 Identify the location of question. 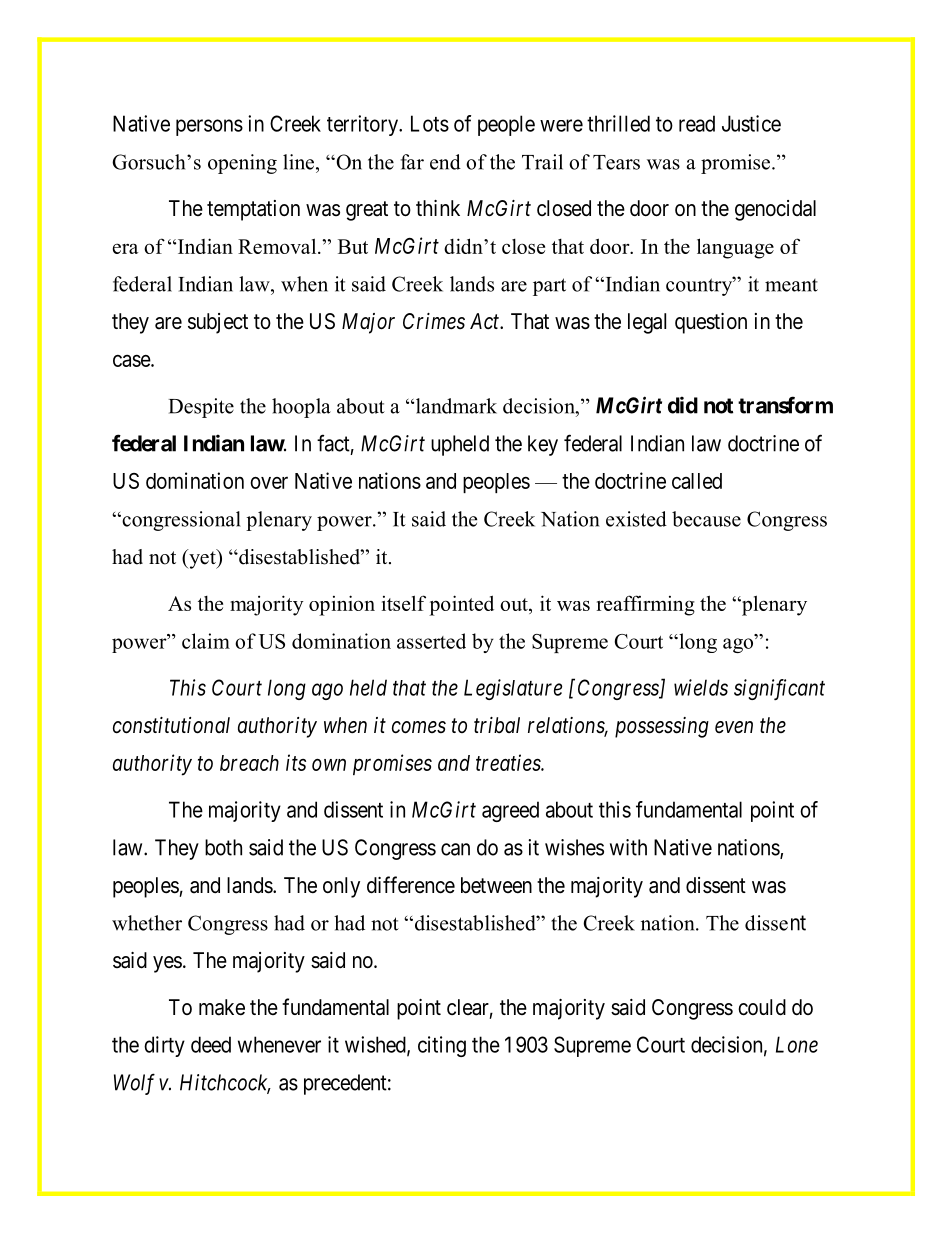
(711, 323).
